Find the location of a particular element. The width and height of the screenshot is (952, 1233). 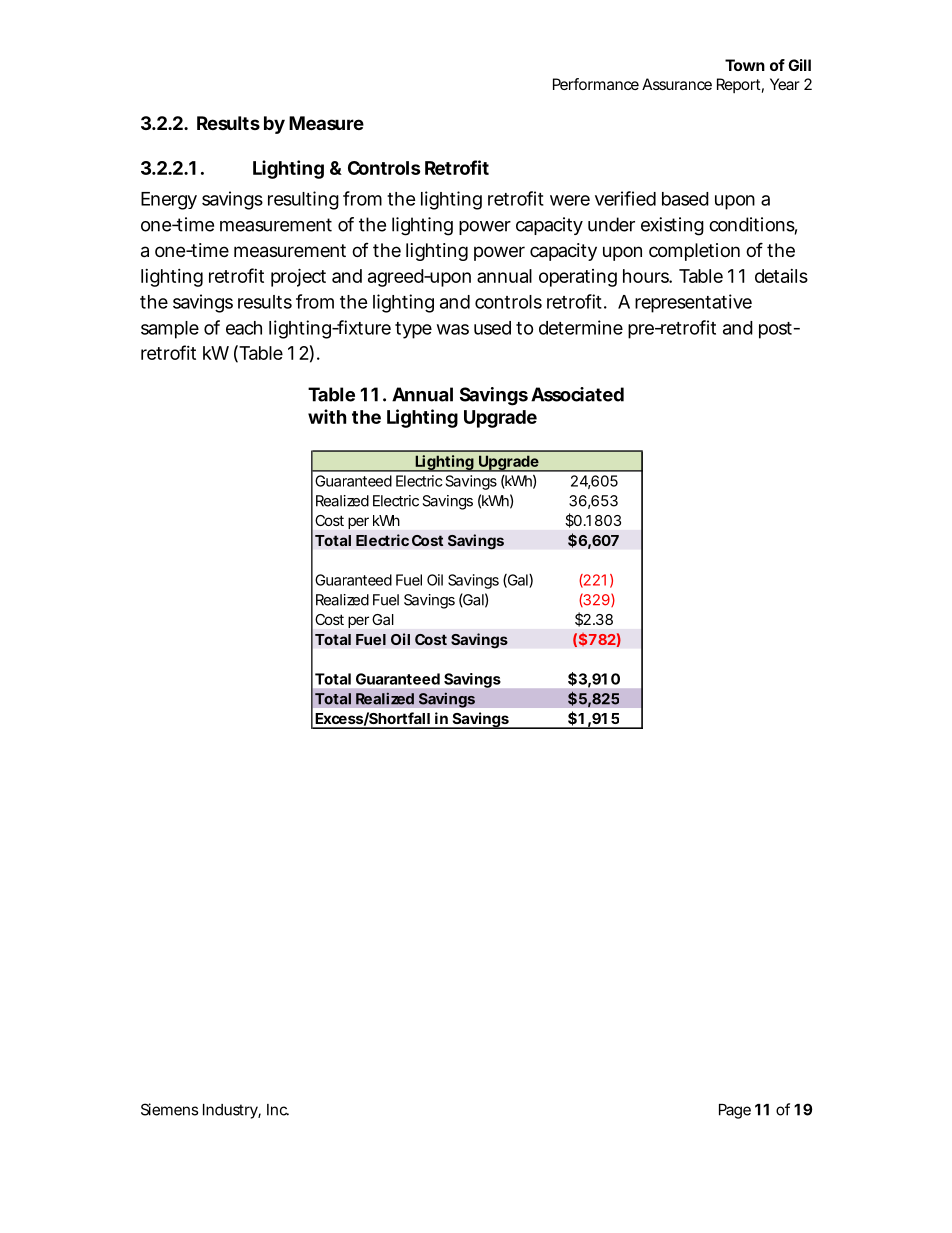

resulting is located at coordinates (303, 200).
